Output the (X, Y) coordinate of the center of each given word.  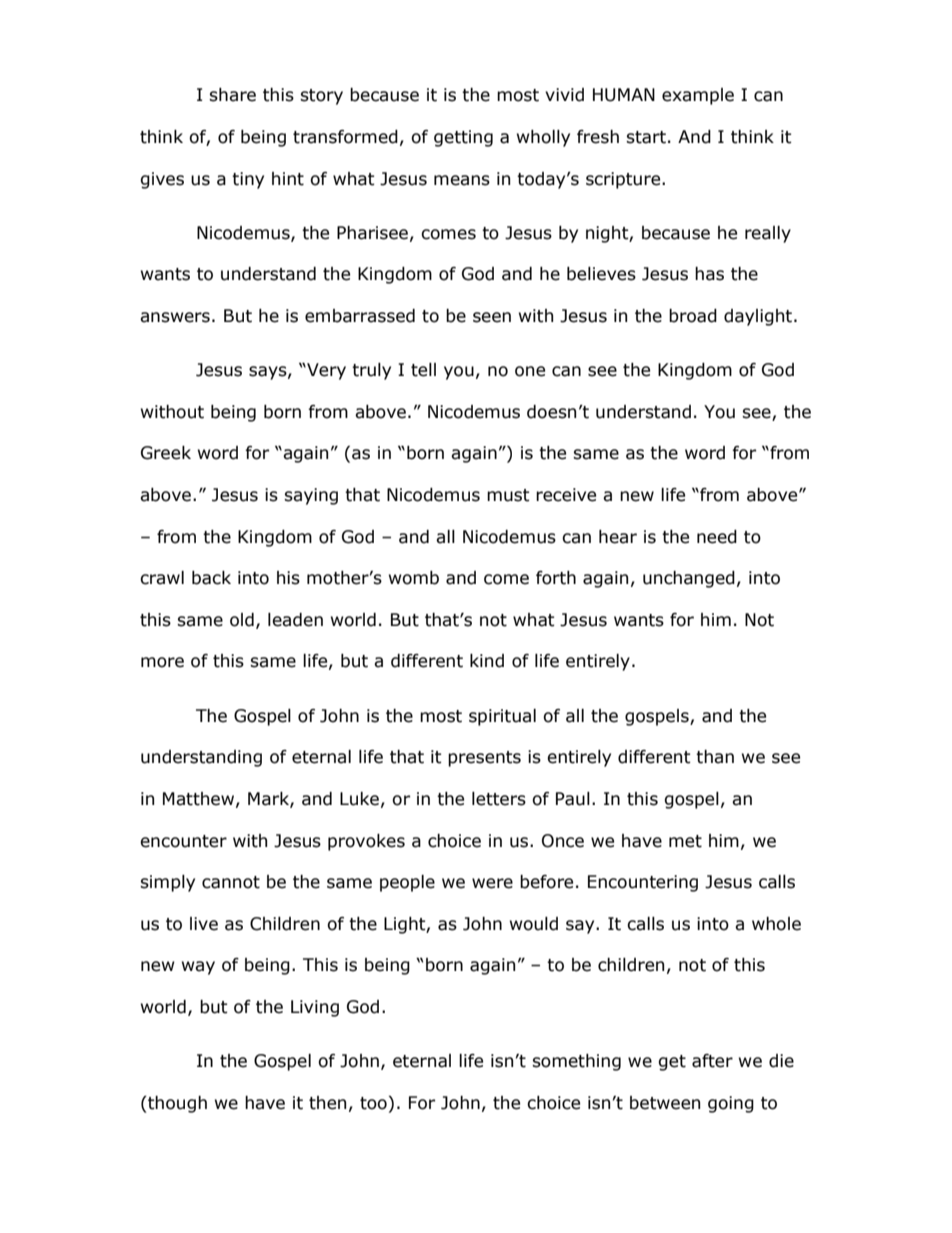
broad (693, 316)
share (232, 95)
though (176, 1104)
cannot (231, 882)
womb (414, 578)
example (698, 96)
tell (423, 370)
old (242, 620)
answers (175, 317)
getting (463, 138)
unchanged (689, 579)
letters (499, 799)
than (715, 757)
